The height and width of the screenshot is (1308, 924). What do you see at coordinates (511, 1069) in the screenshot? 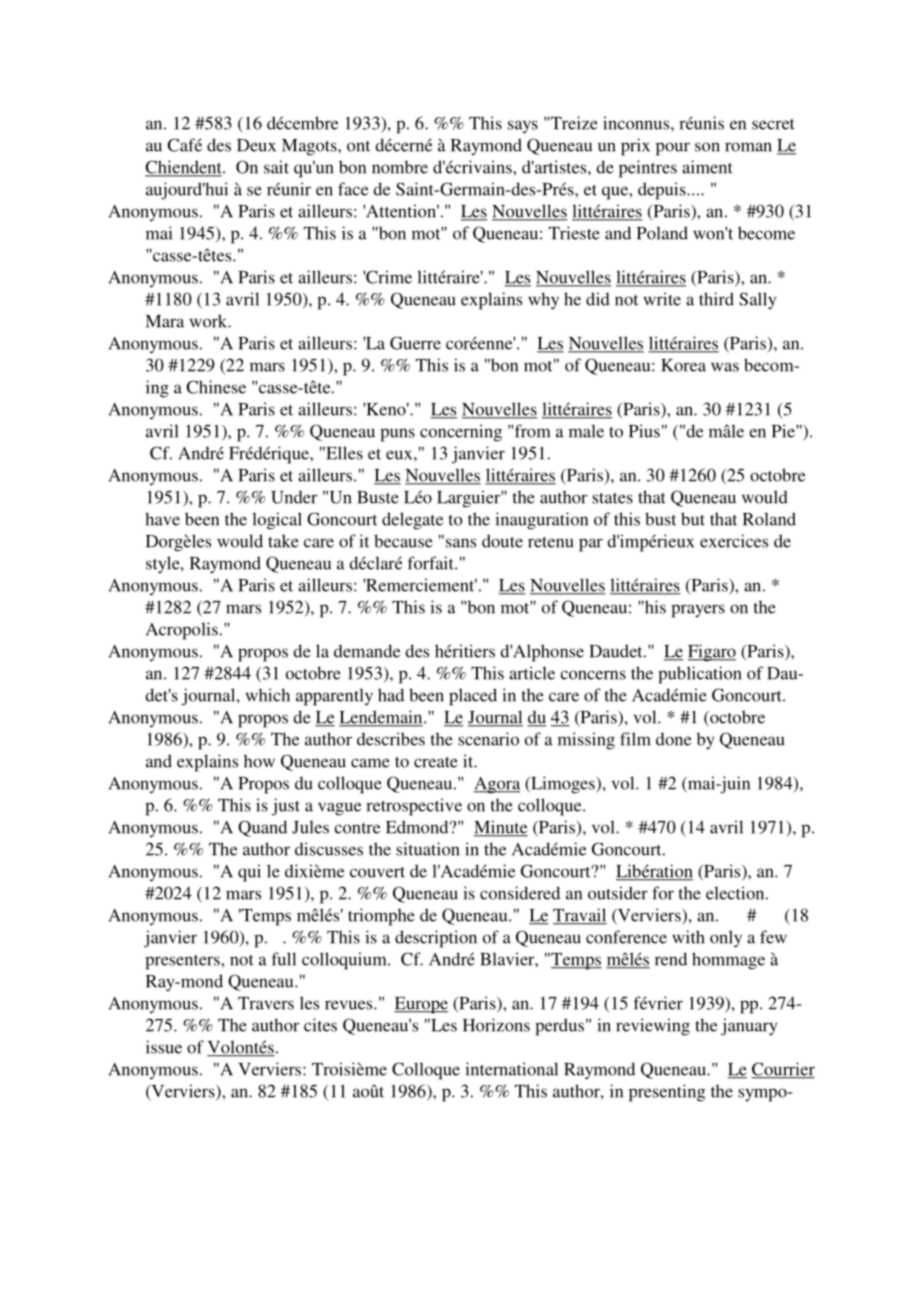
I see `international` at bounding box center [511, 1069].
